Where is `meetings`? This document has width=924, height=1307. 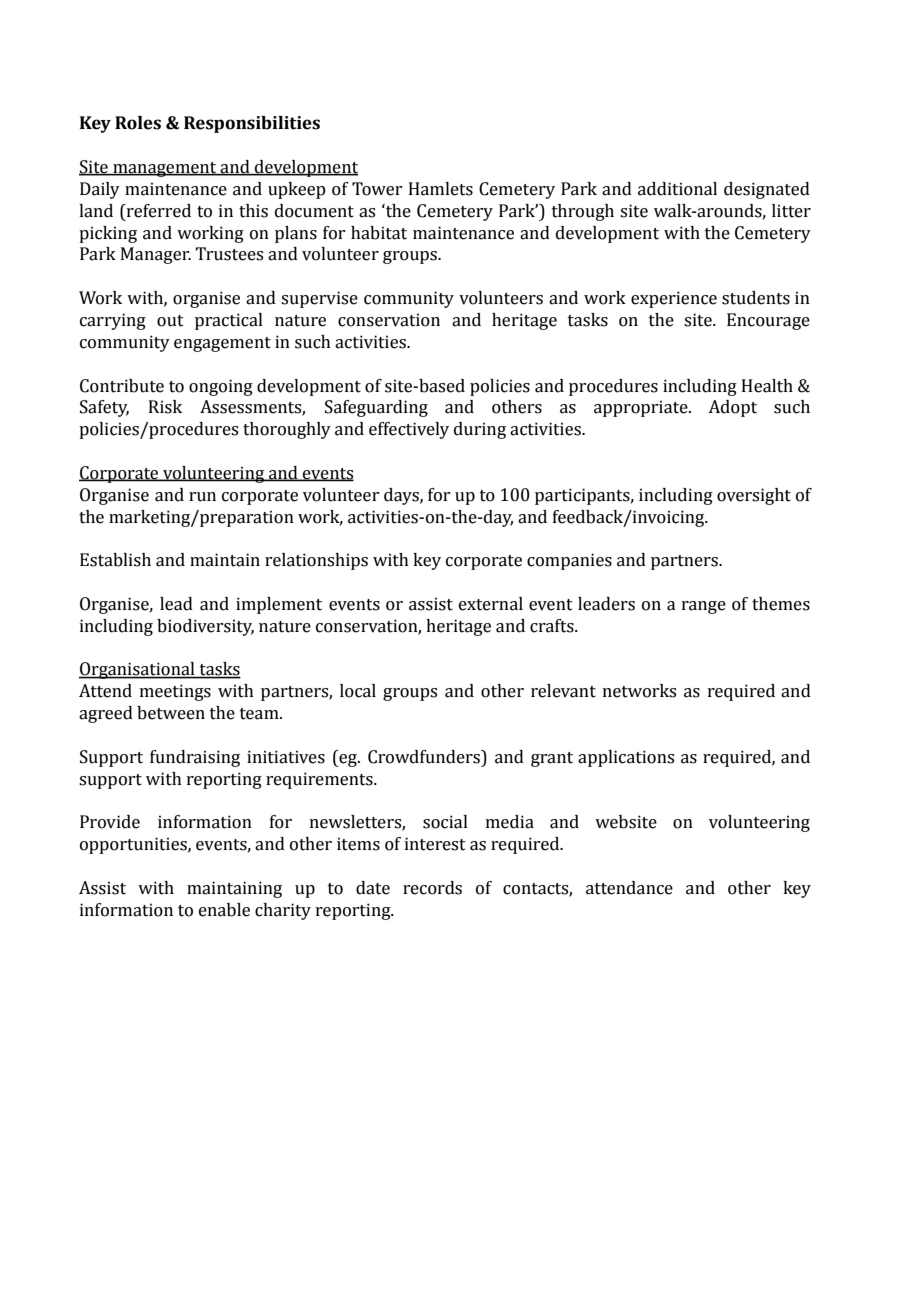 meetings is located at coordinates (175, 692).
